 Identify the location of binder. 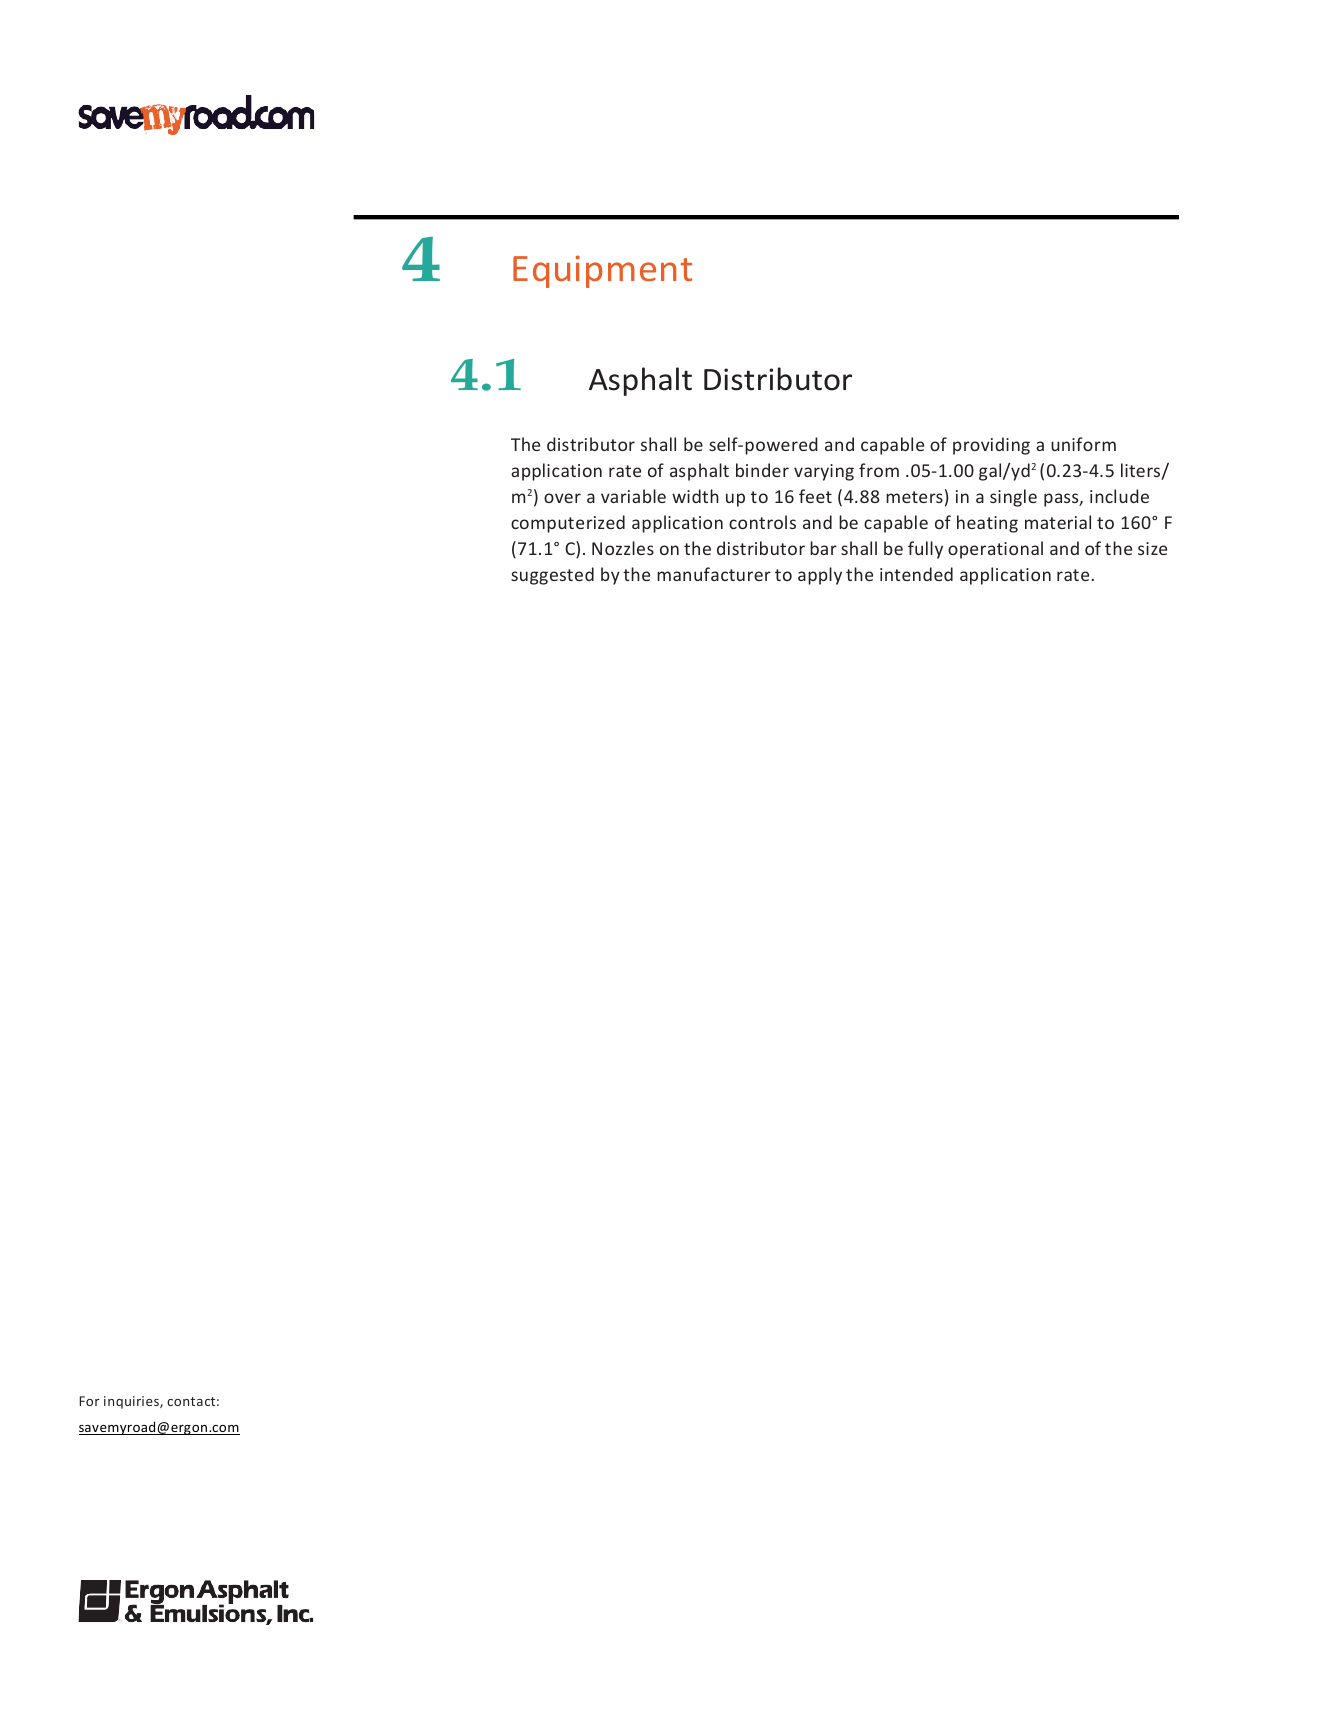
(762, 470).
